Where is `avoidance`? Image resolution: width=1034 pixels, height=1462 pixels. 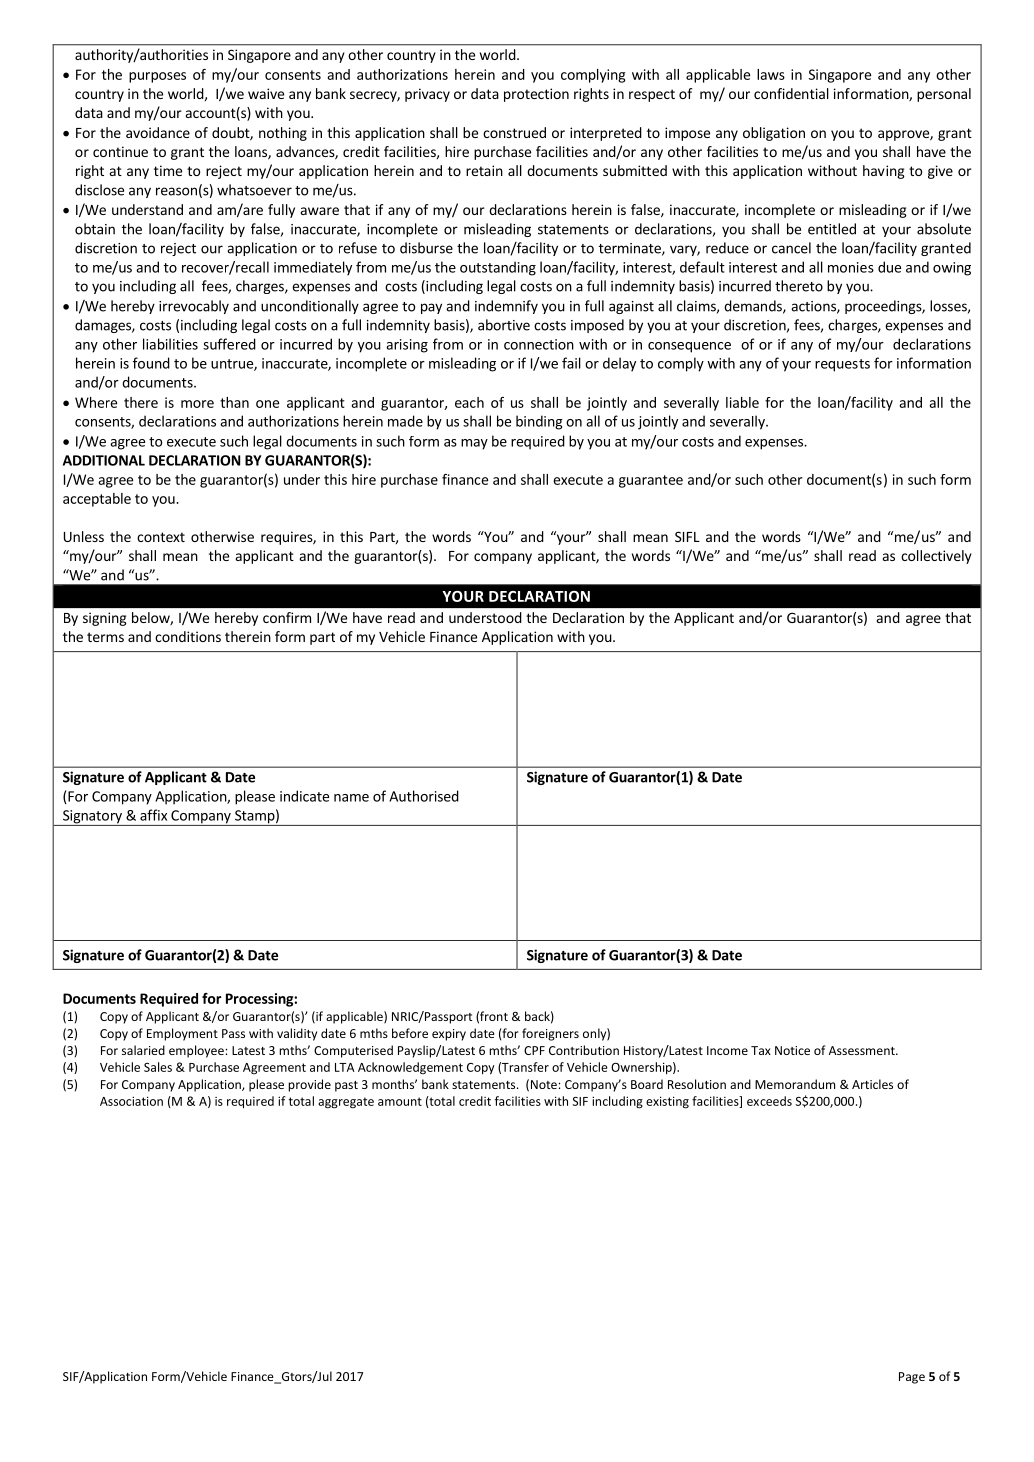
avoidance is located at coordinates (158, 132).
